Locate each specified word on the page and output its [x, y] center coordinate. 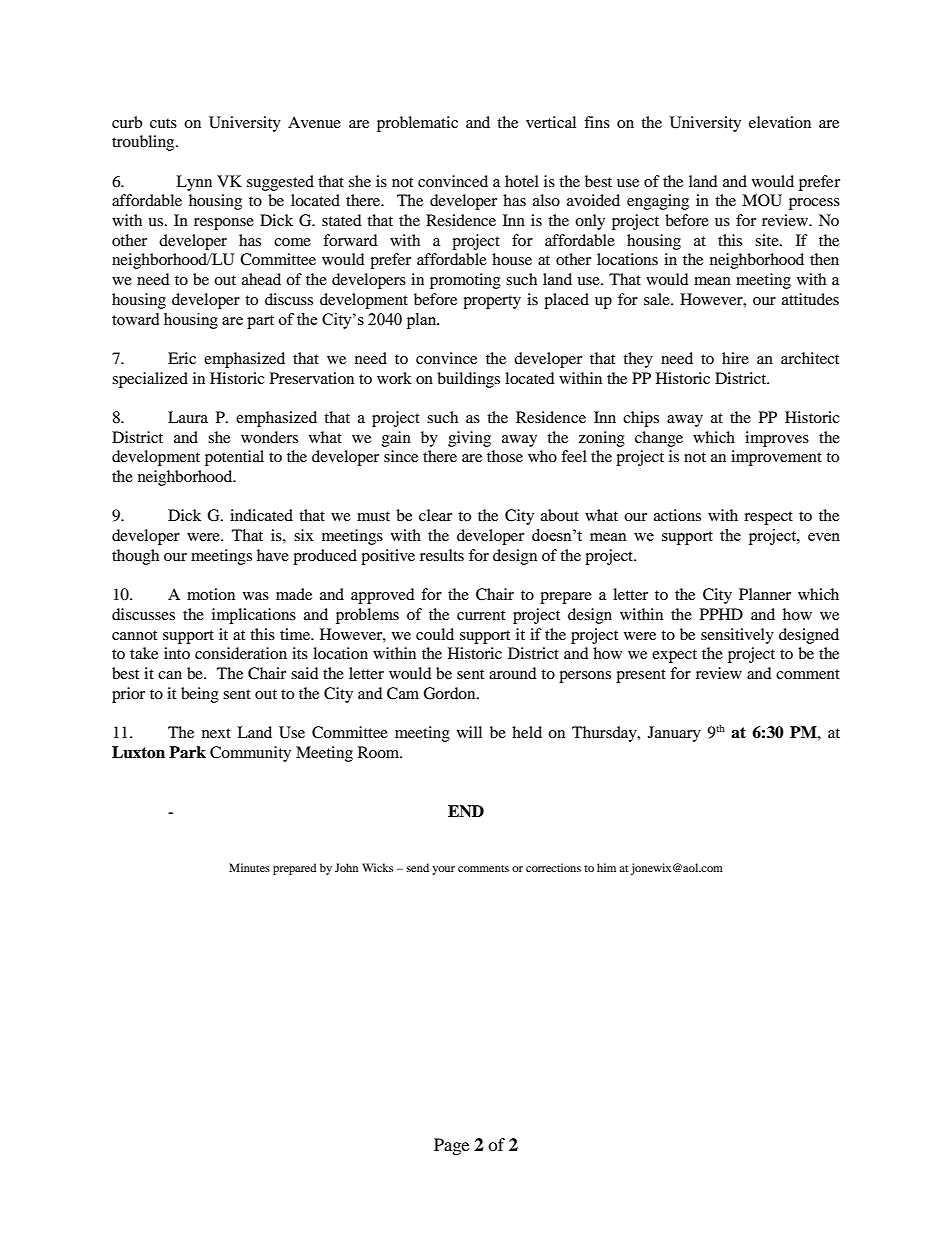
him [606, 867]
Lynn [194, 183]
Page [451, 1146]
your [443, 870]
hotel [522, 181]
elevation [780, 122]
